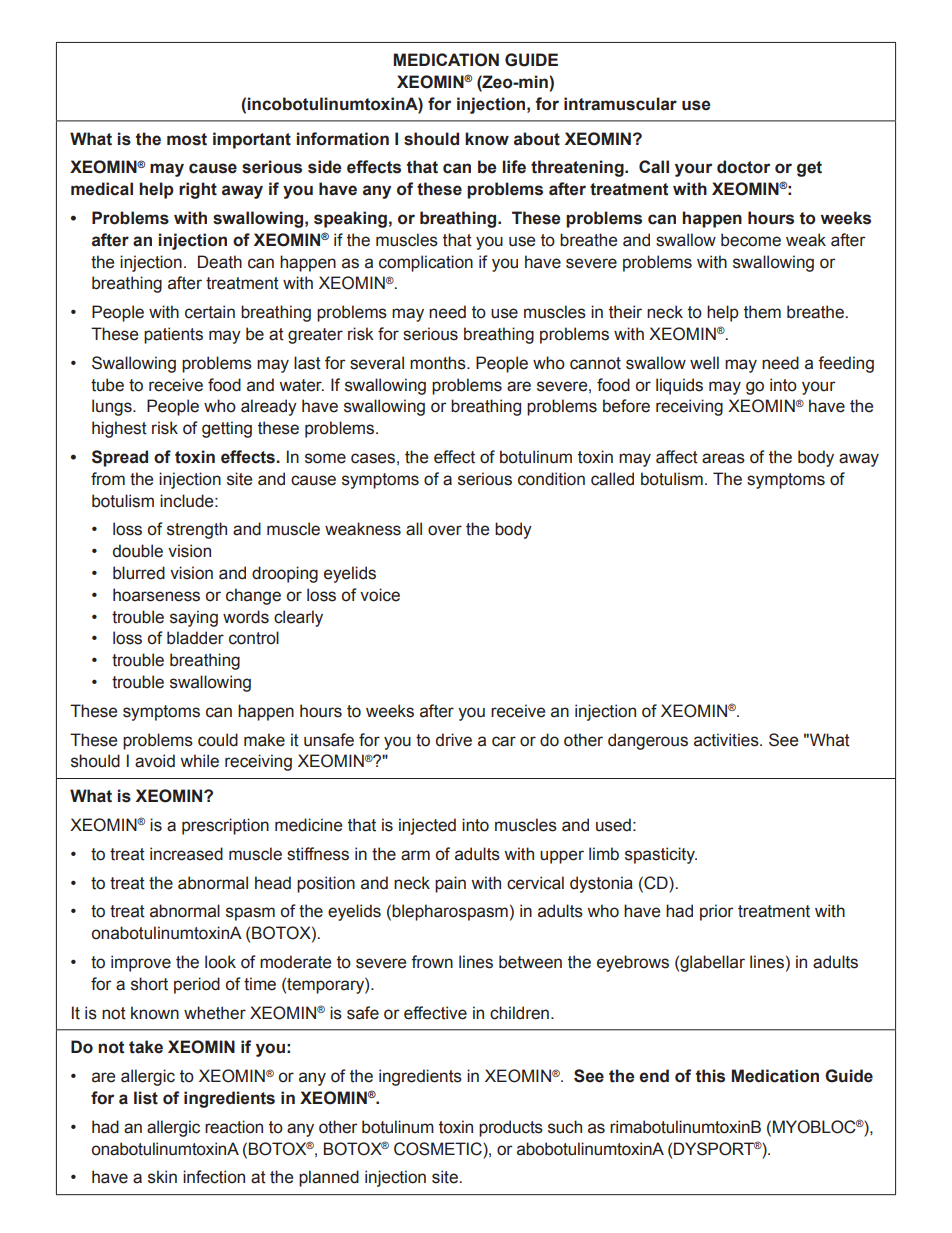 Image resolution: width=952 pixels, height=1233 pixels. I want to click on bladder, so click(195, 638).
